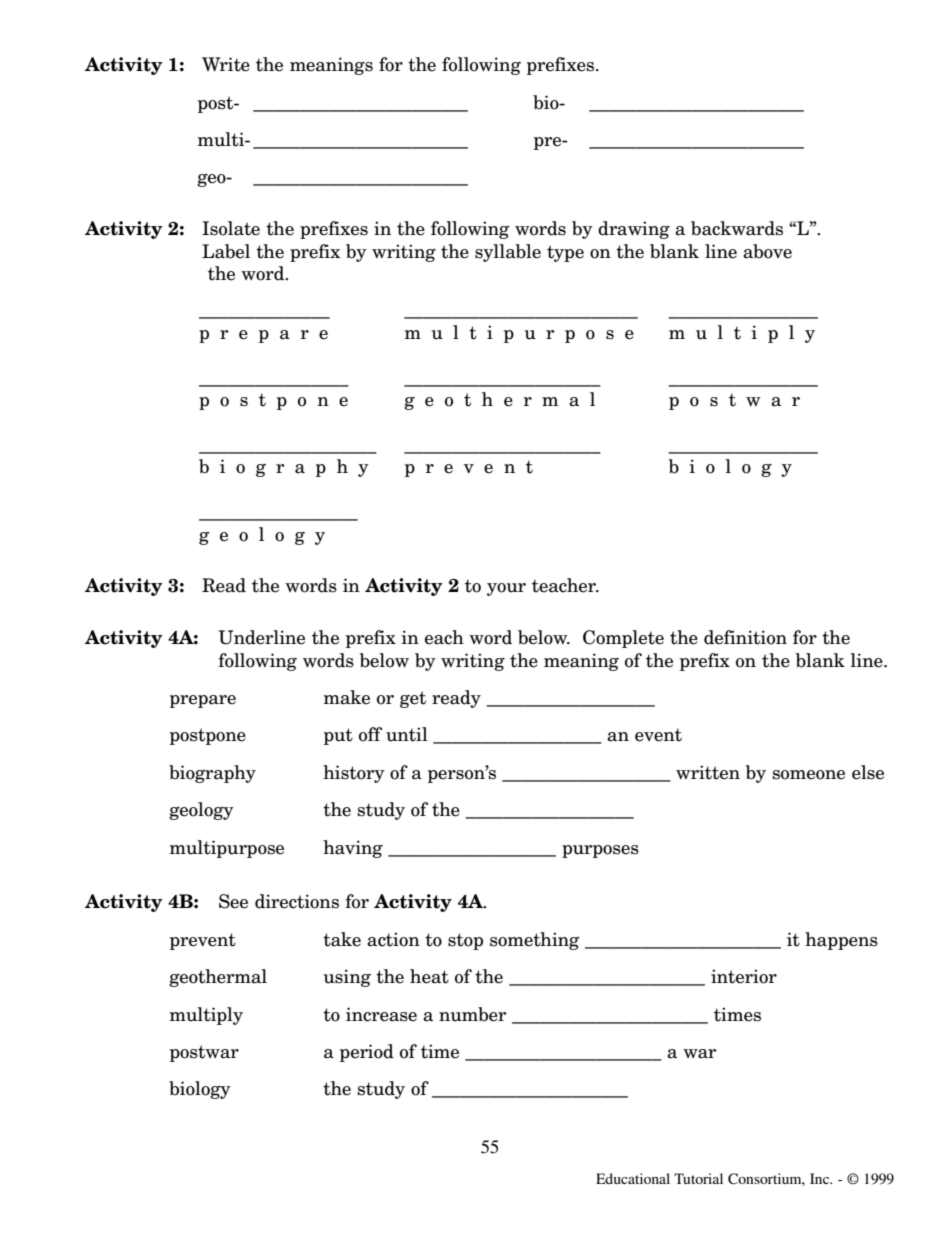  What do you see at coordinates (226, 64) in the image?
I see `Write` at bounding box center [226, 64].
